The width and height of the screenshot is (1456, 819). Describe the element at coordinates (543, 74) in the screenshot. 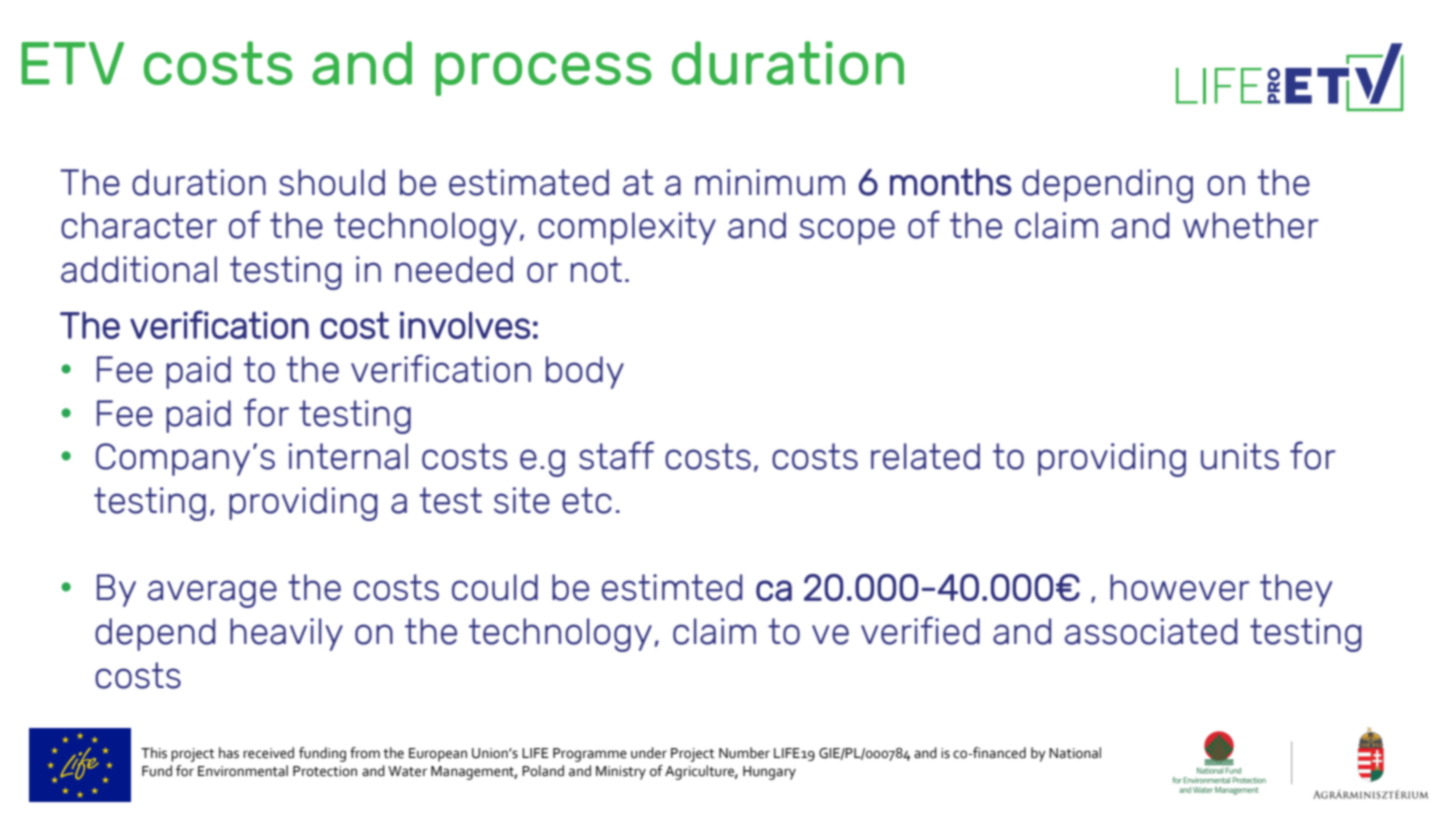

I see `process` at that location.
